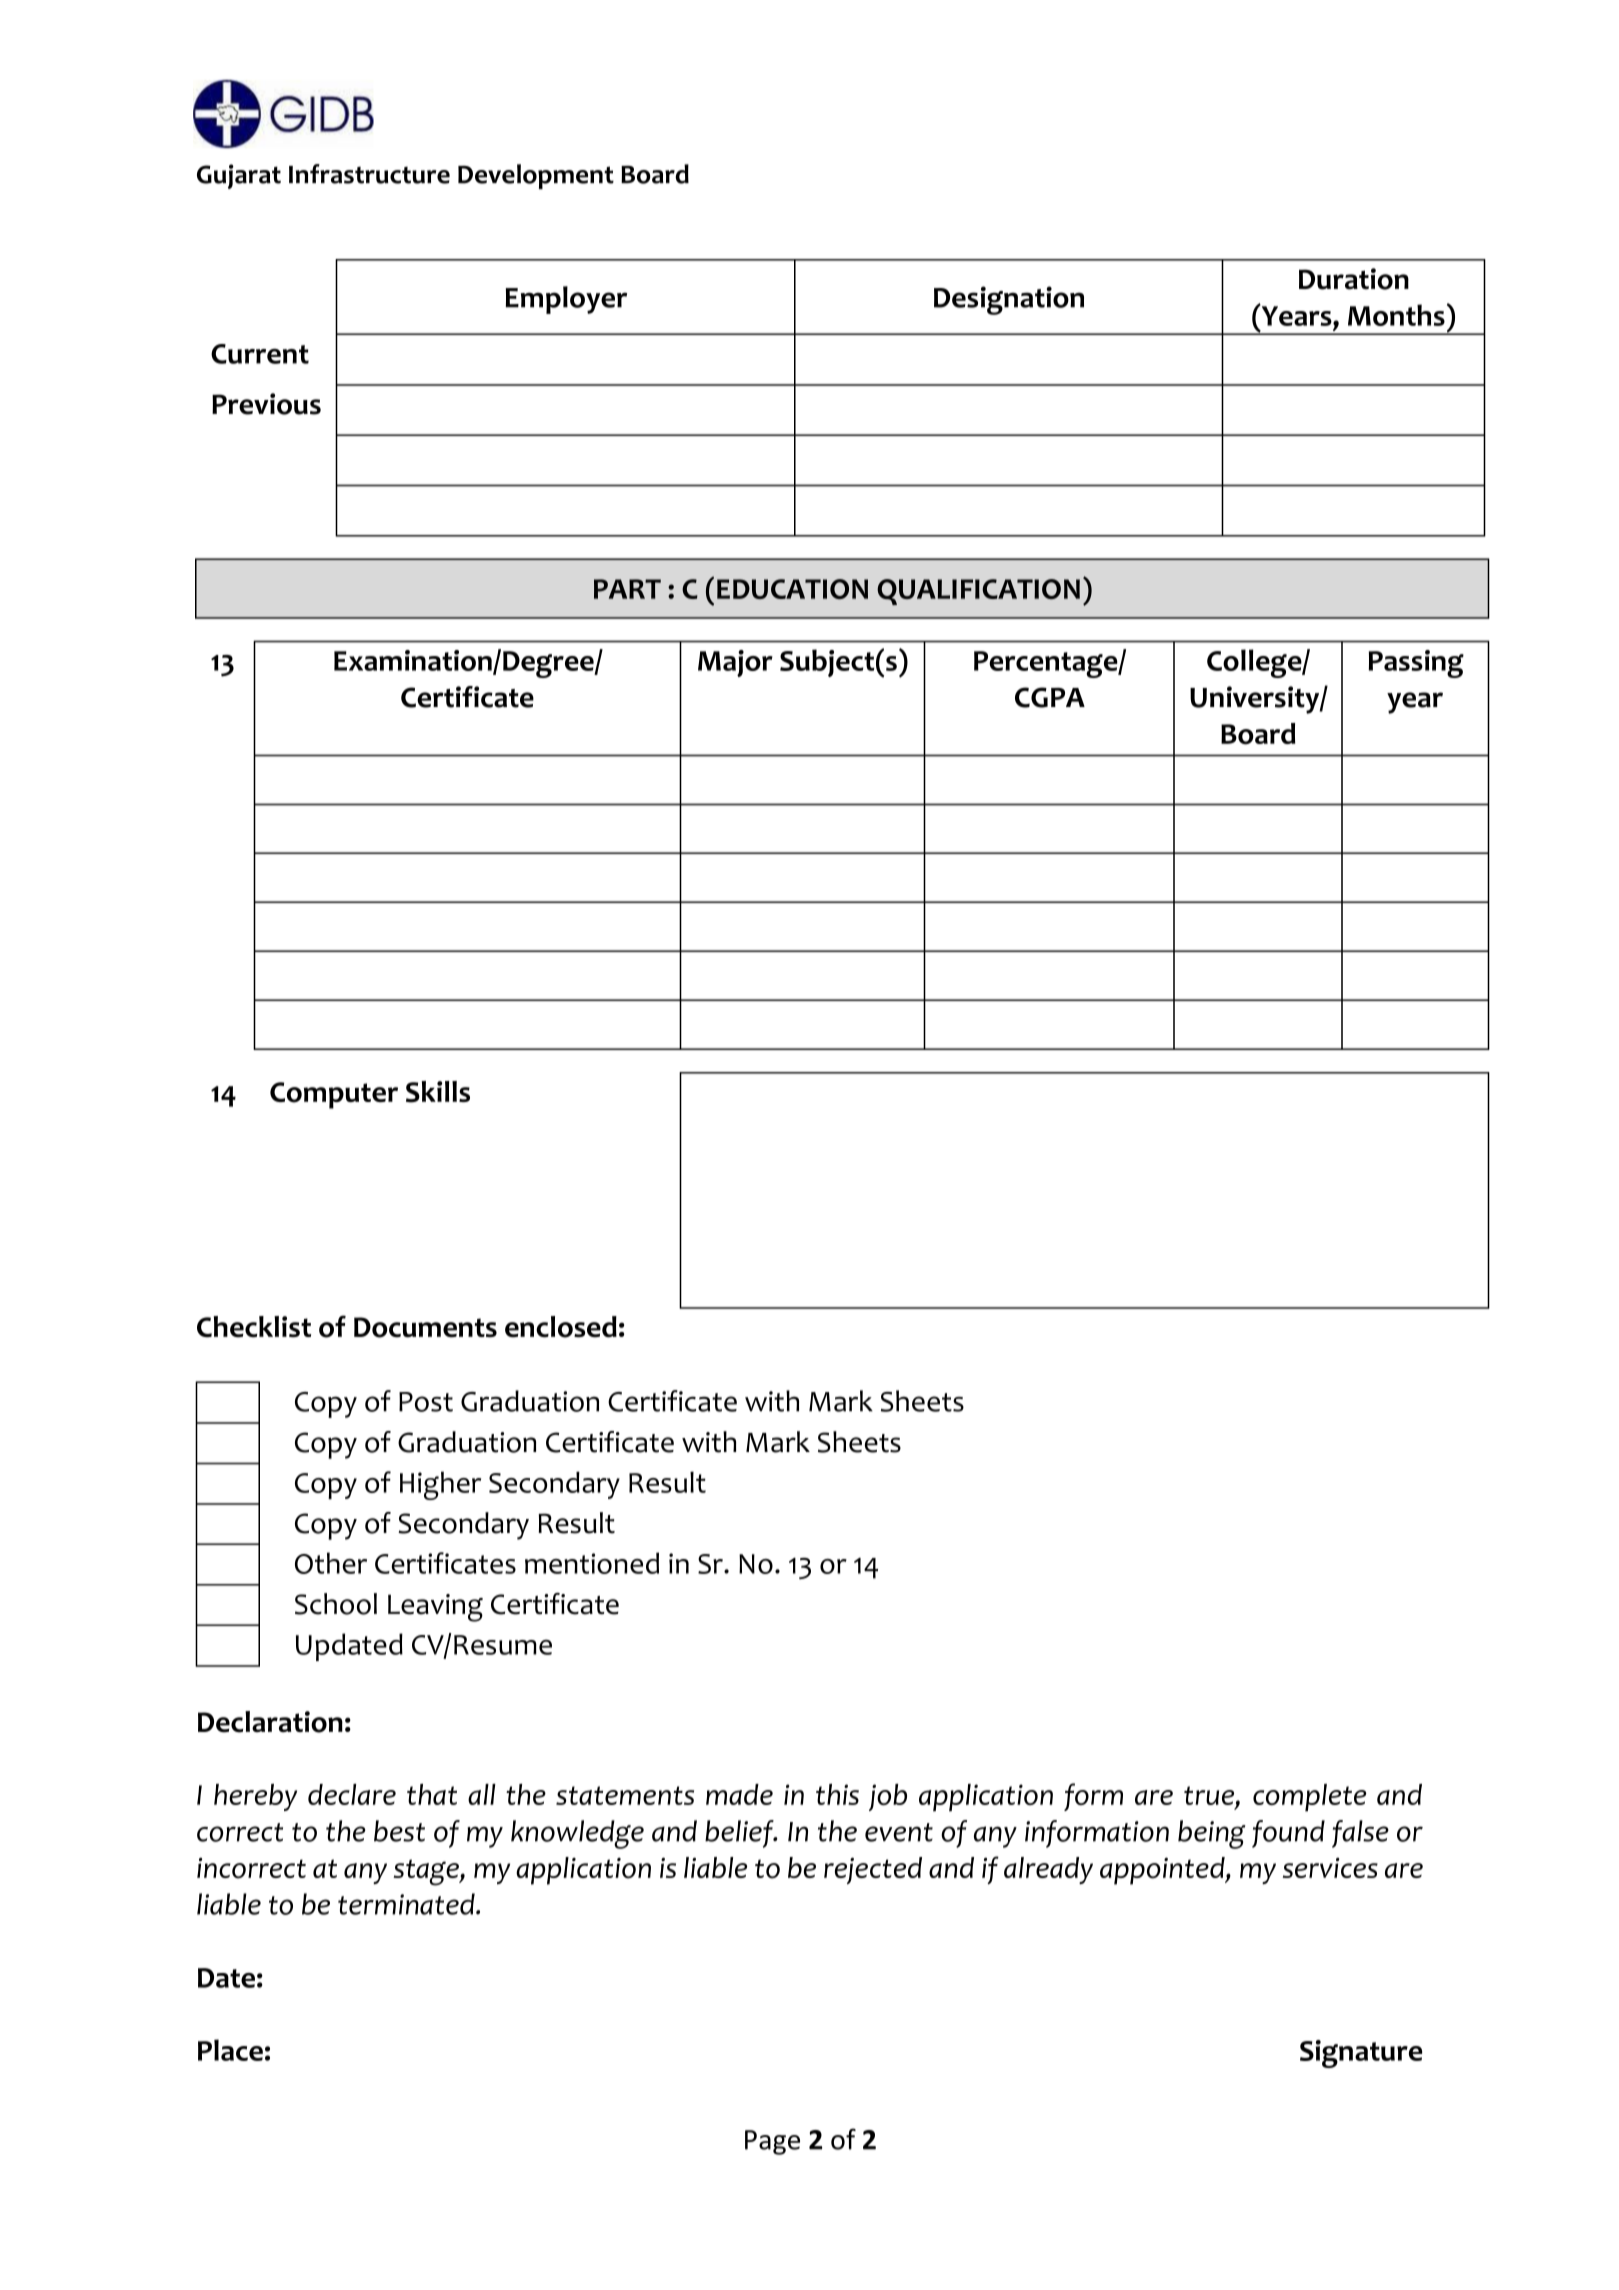 The width and height of the screenshot is (1619, 2290). Describe the element at coordinates (1354, 279) in the screenshot. I see `Duration` at that location.
